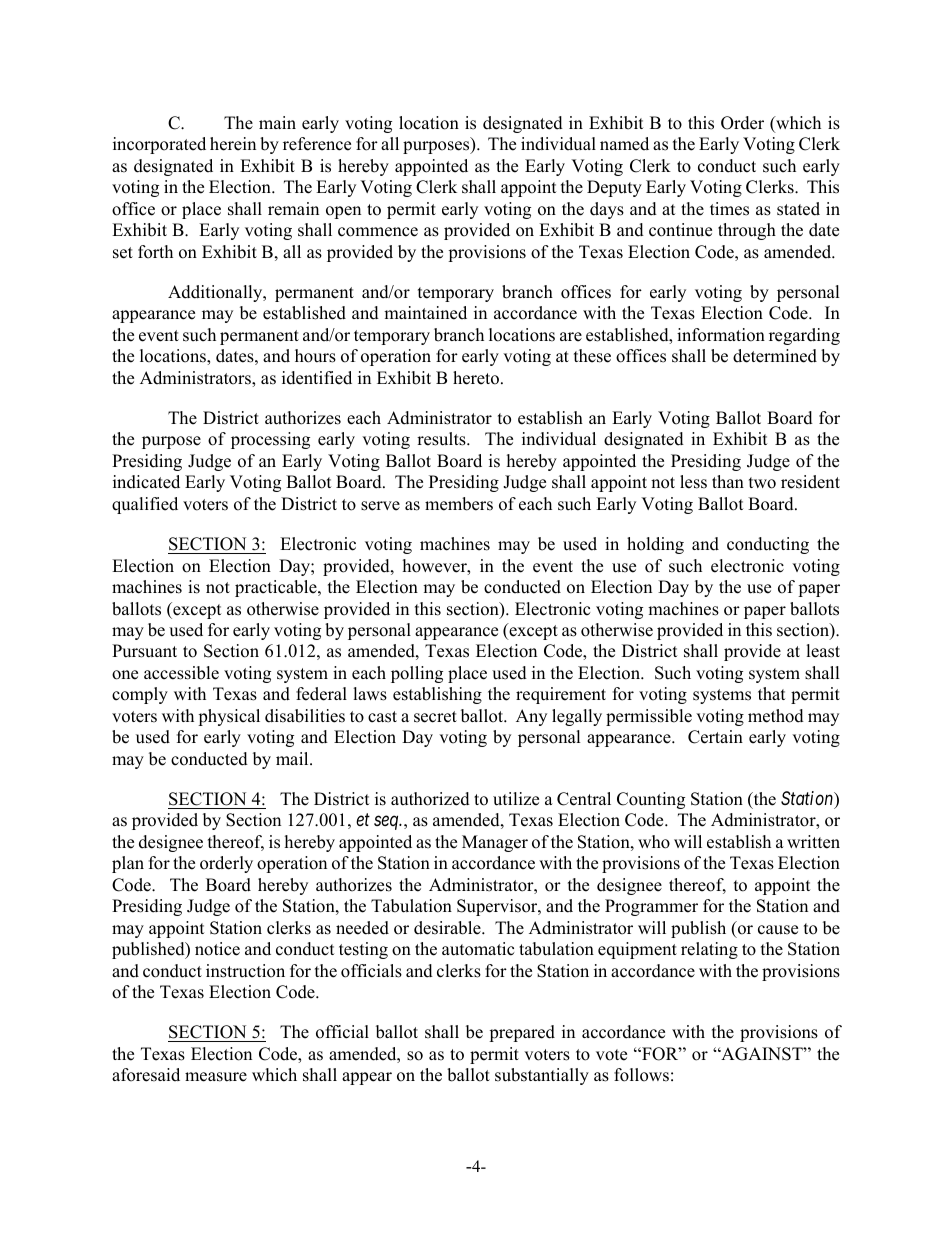  I want to click on times, so click(729, 209).
